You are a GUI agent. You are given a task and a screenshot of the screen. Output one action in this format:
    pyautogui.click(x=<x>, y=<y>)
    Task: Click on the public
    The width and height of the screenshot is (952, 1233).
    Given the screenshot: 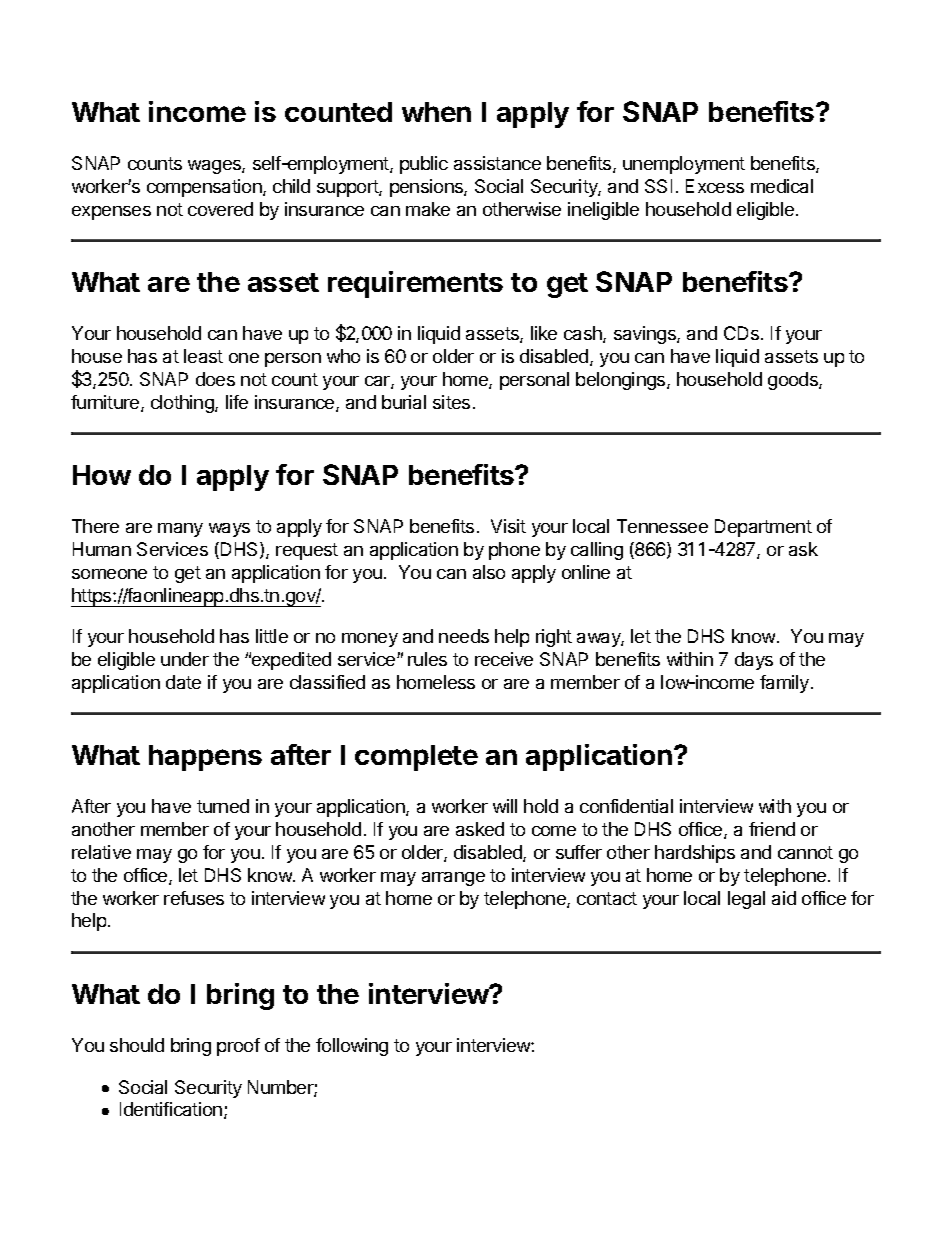 What is the action you would take?
    pyautogui.click(x=424, y=165)
